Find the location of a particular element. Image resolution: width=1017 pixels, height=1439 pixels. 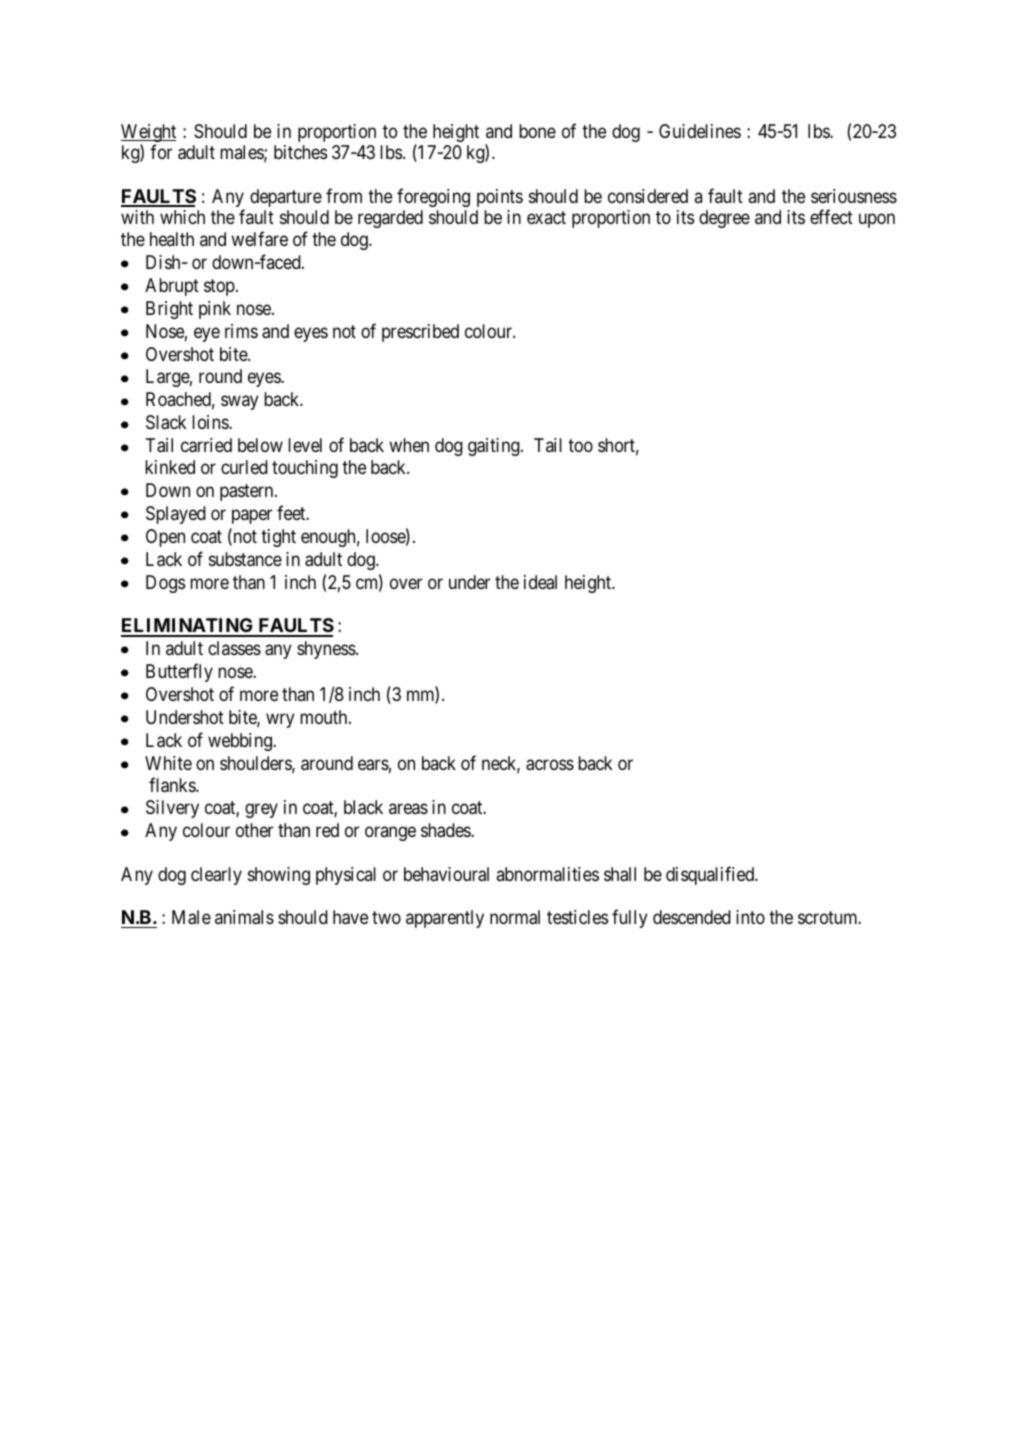

behavioural is located at coordinates (446, 874).
